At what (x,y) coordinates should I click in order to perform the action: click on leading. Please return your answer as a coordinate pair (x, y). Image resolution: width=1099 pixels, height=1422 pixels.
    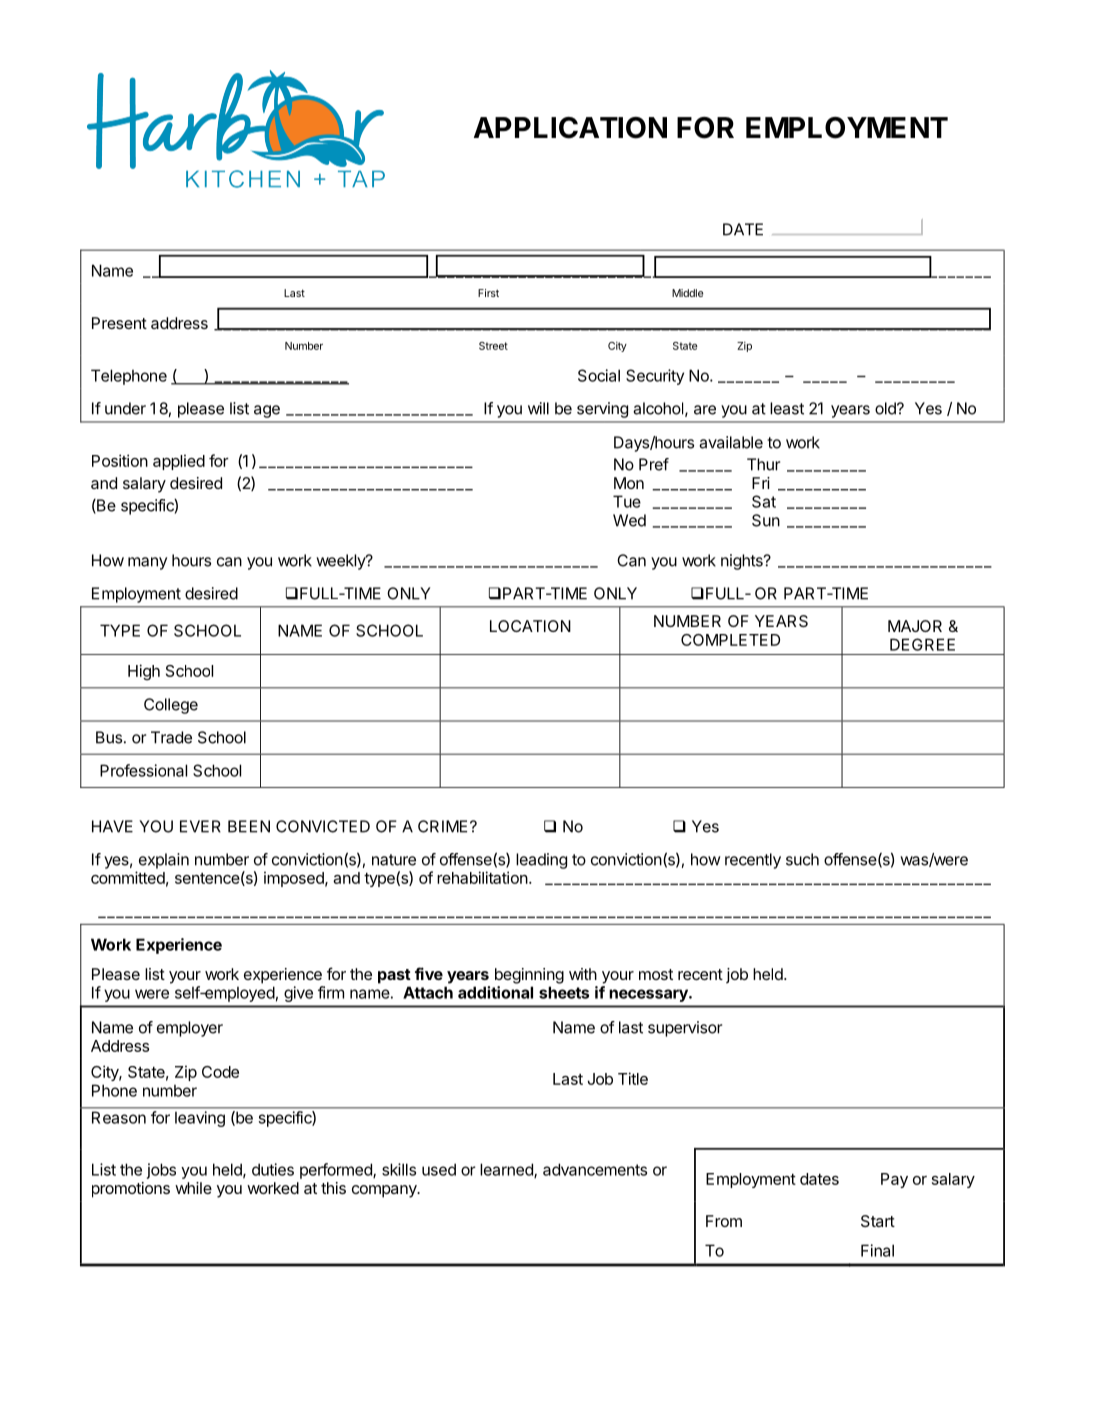
    Looking at the image, I should click on (541, 861).
